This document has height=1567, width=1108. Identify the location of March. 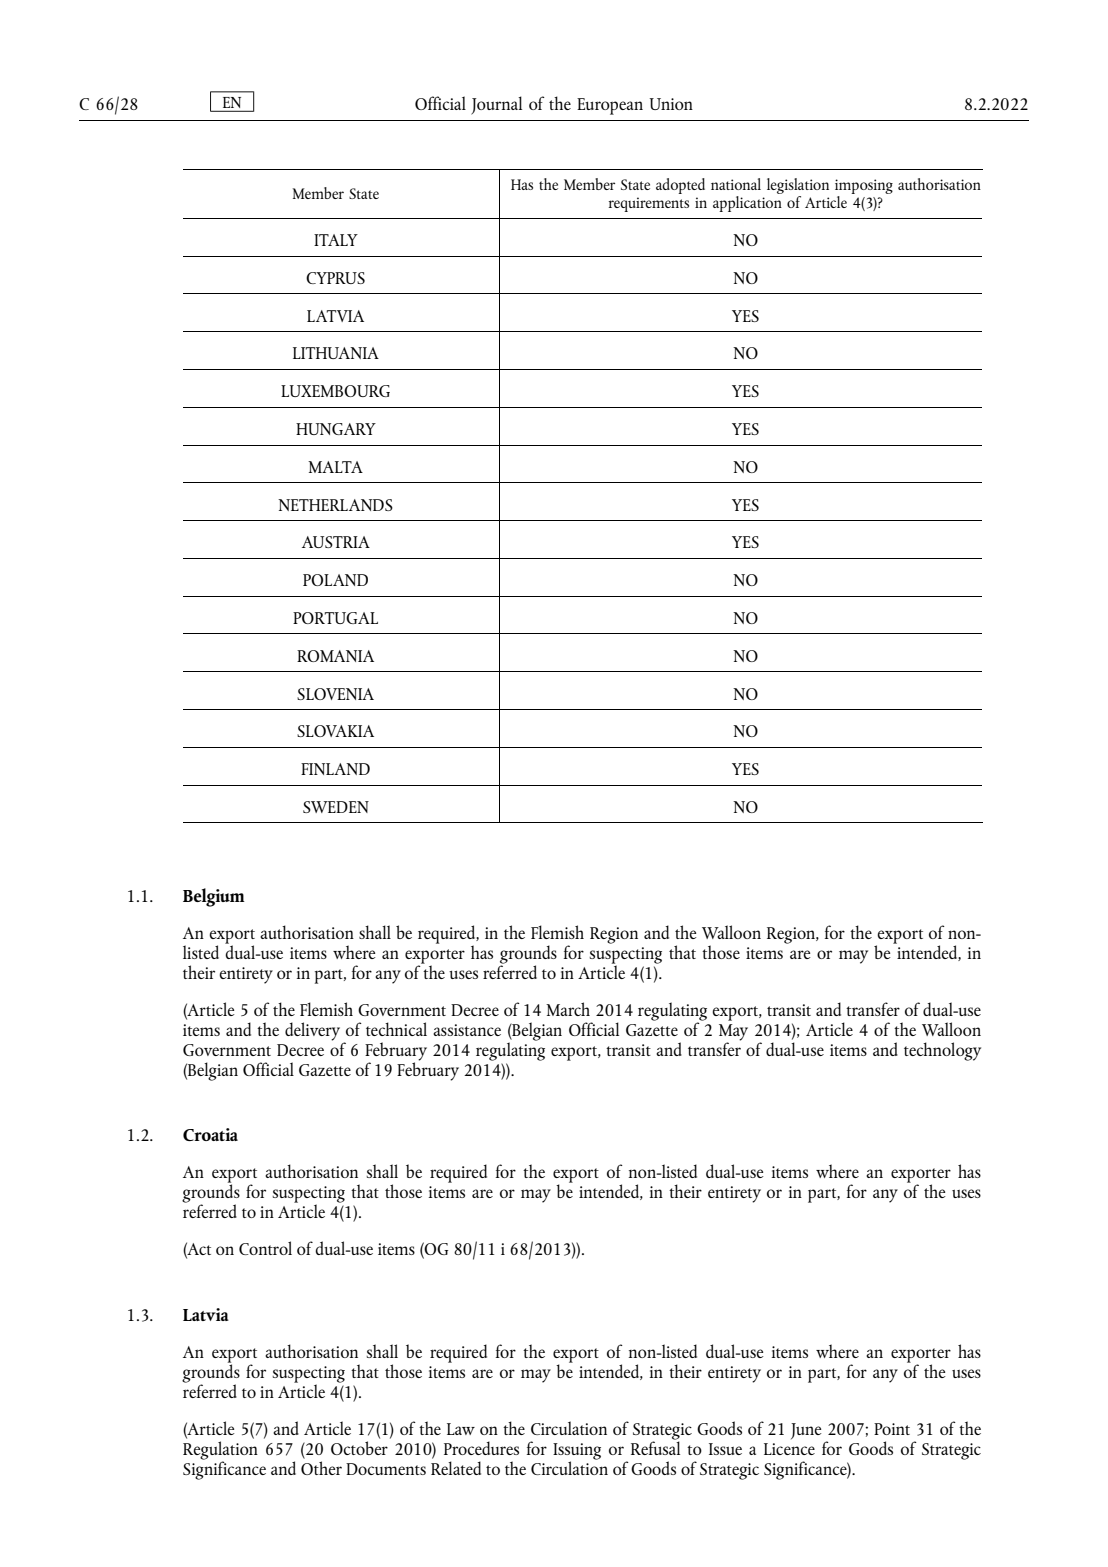
(568, 1009).
